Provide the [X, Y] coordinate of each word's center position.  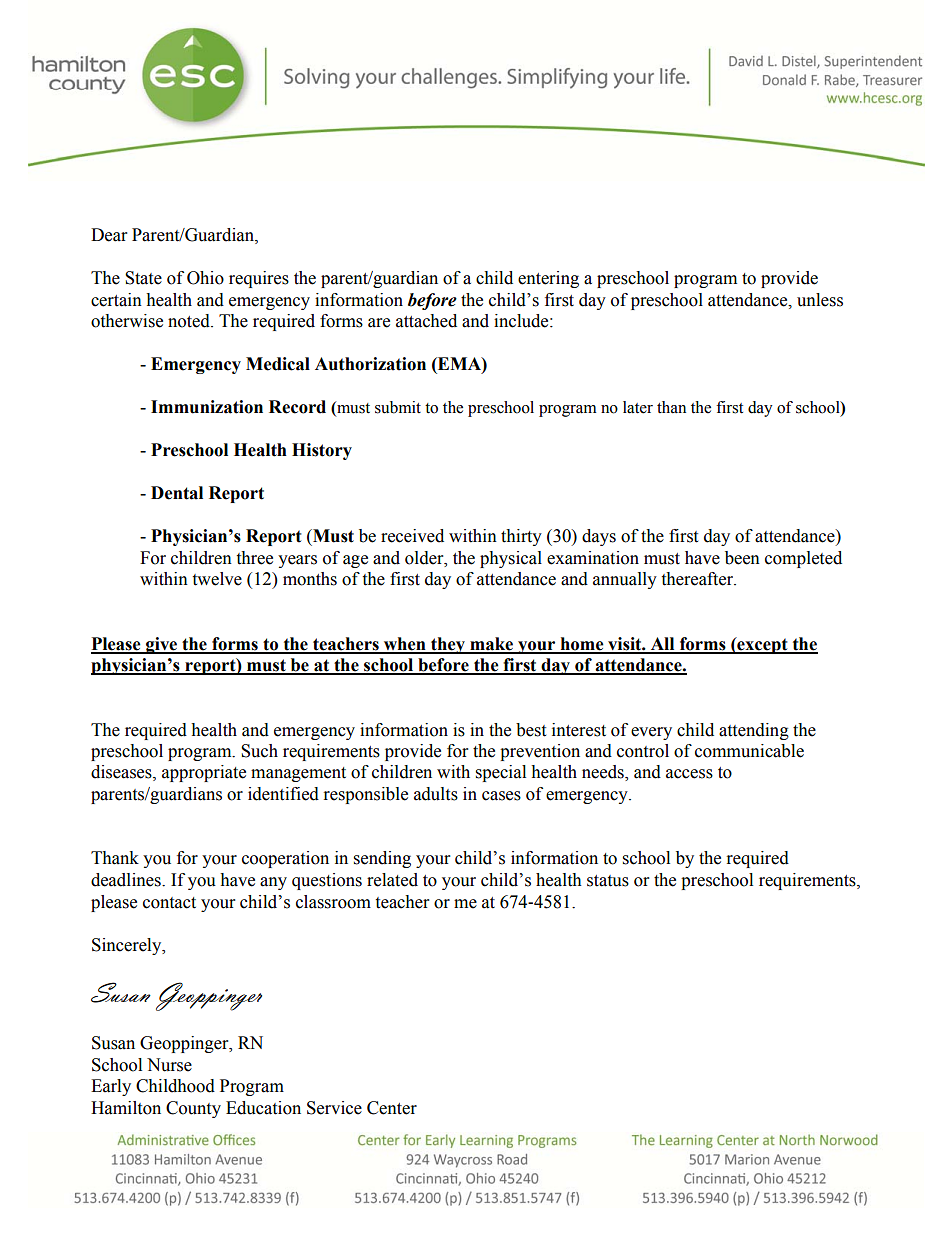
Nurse [169, 1065]
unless [820, 300]
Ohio [205, 278]
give [162, 645]
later [638, 407]
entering [548, 279]
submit [398, 407]
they [448, 645]
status [608, 881]
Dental [177, 493]
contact [169, 903]
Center [392, 1108]
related [392, 880]
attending [754, 731]
